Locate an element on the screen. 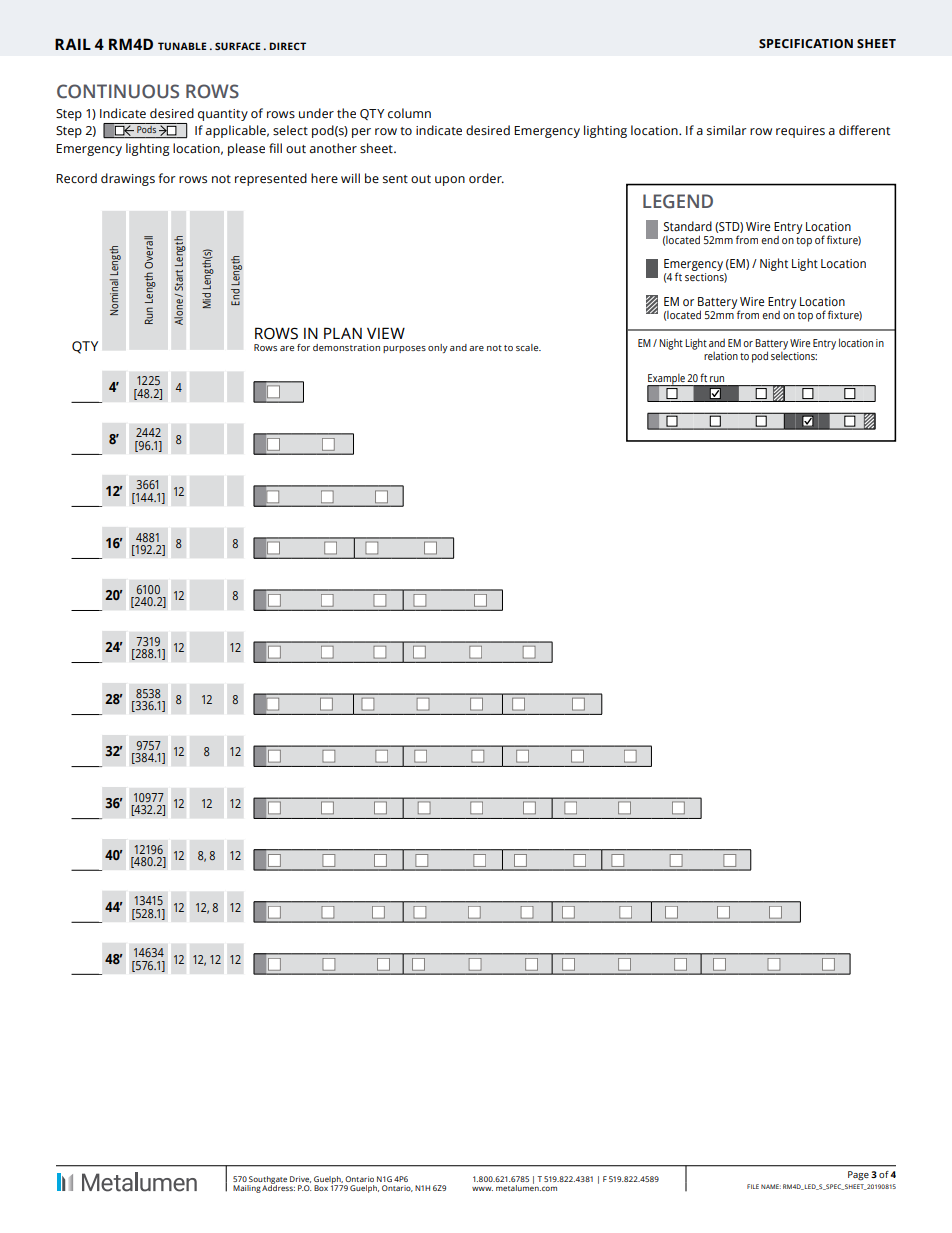 The image size is (952, 1233). Box is located at coordinates (321, 1188).
